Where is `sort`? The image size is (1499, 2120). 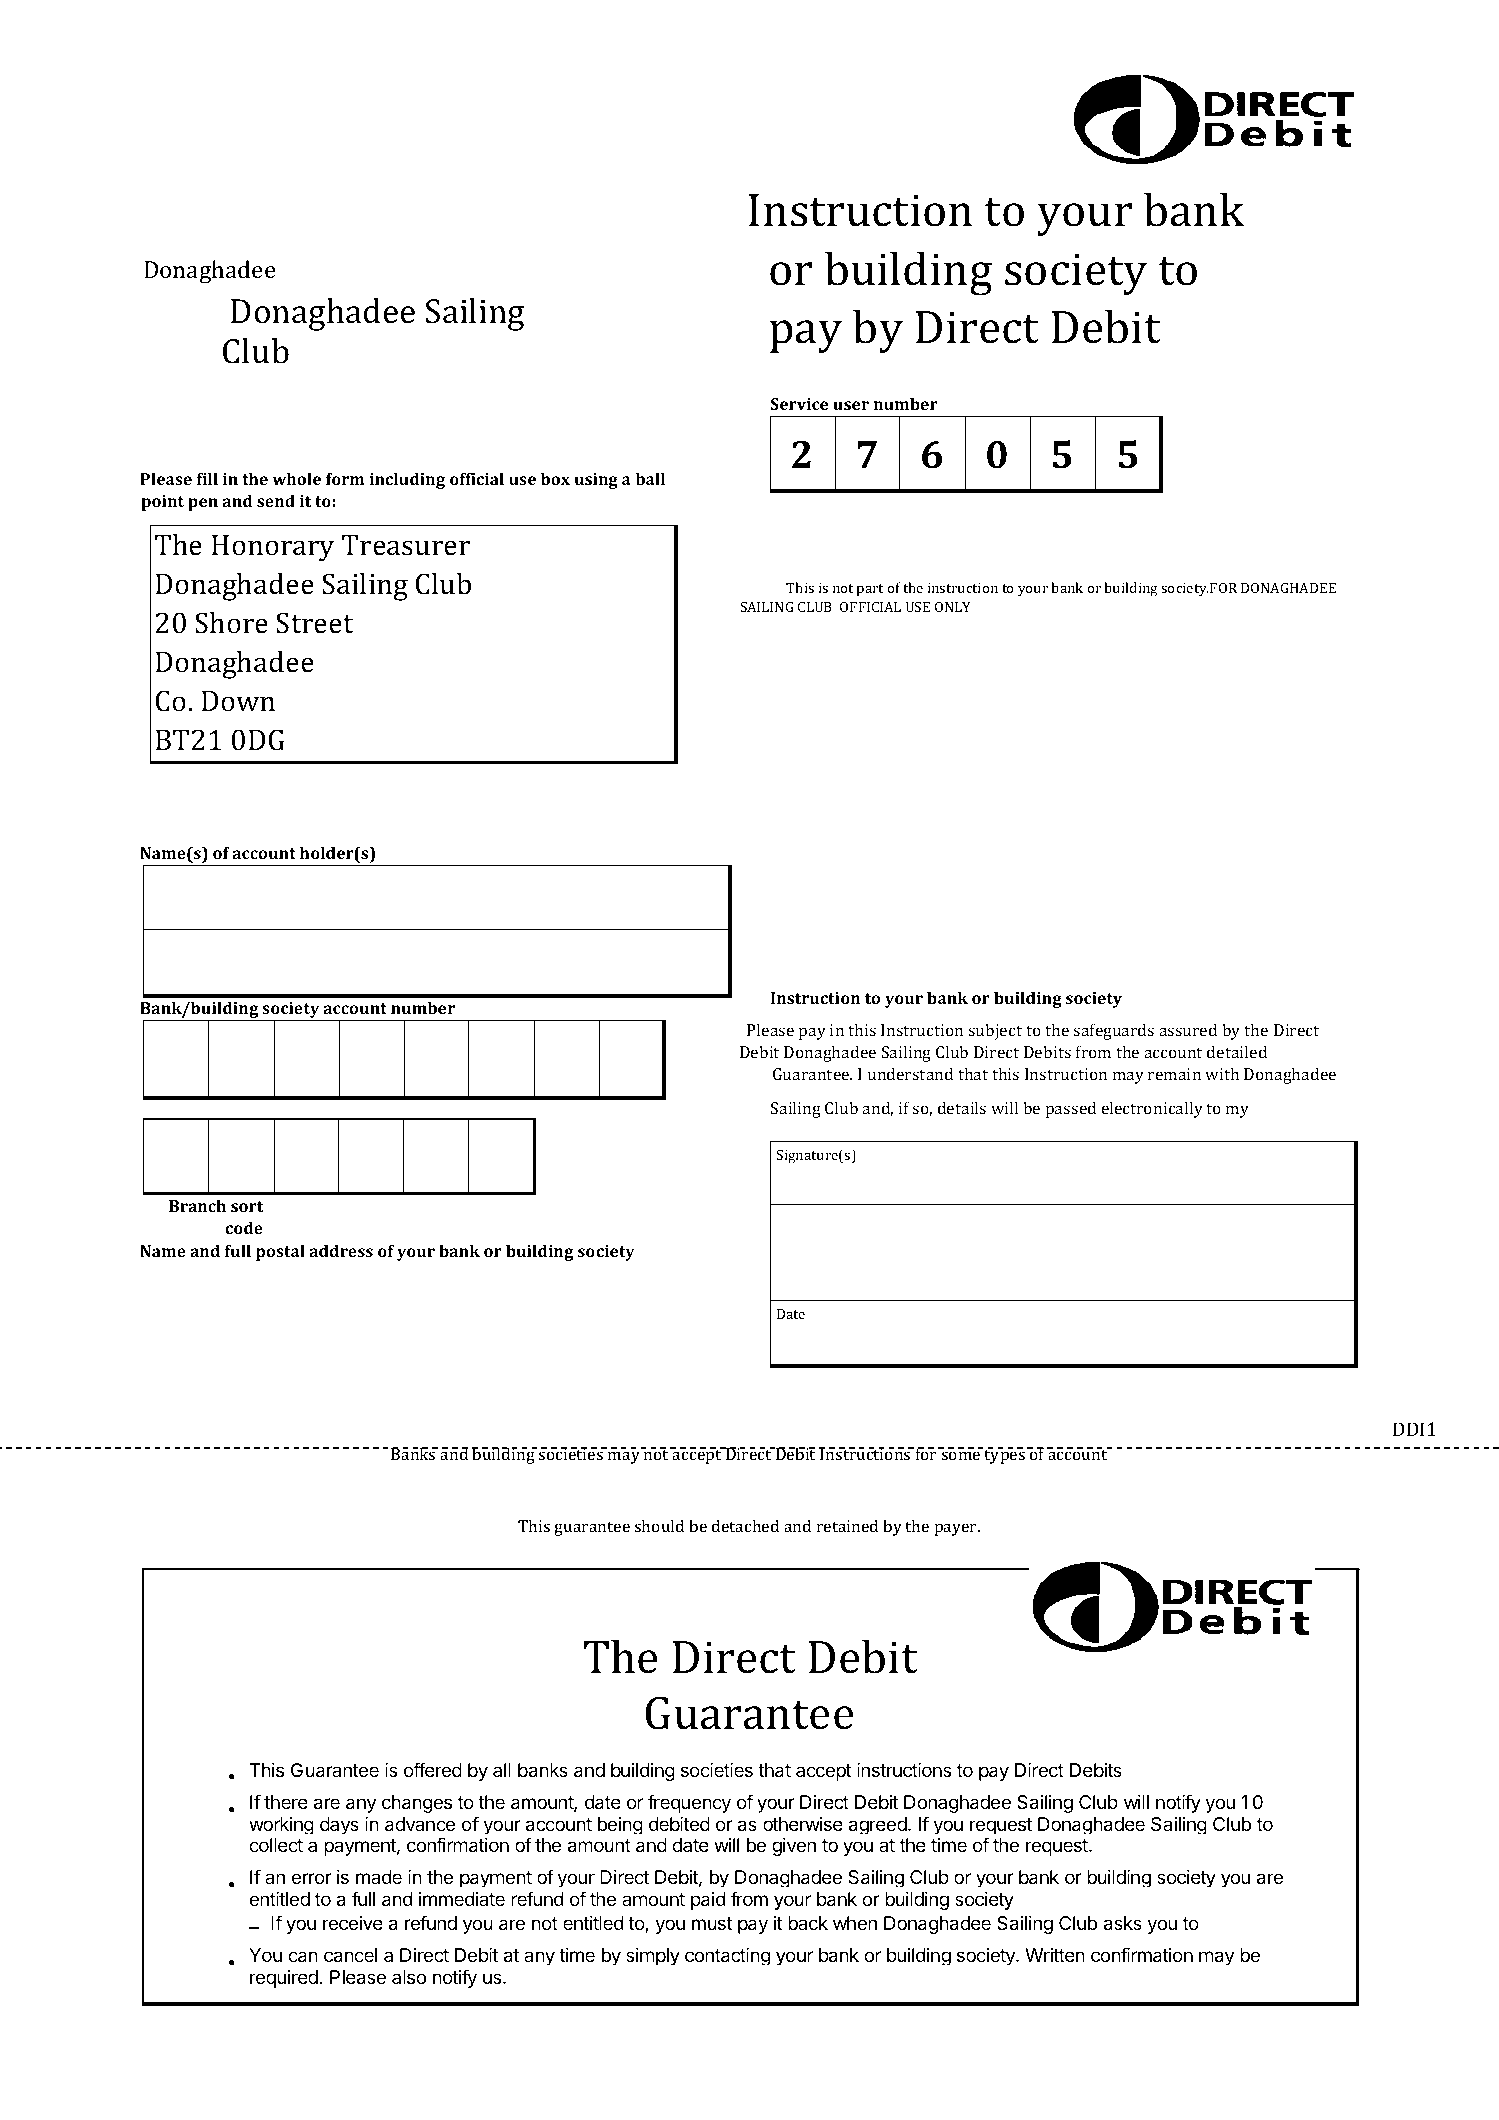 sort is located at coordinates (247, 1206).
